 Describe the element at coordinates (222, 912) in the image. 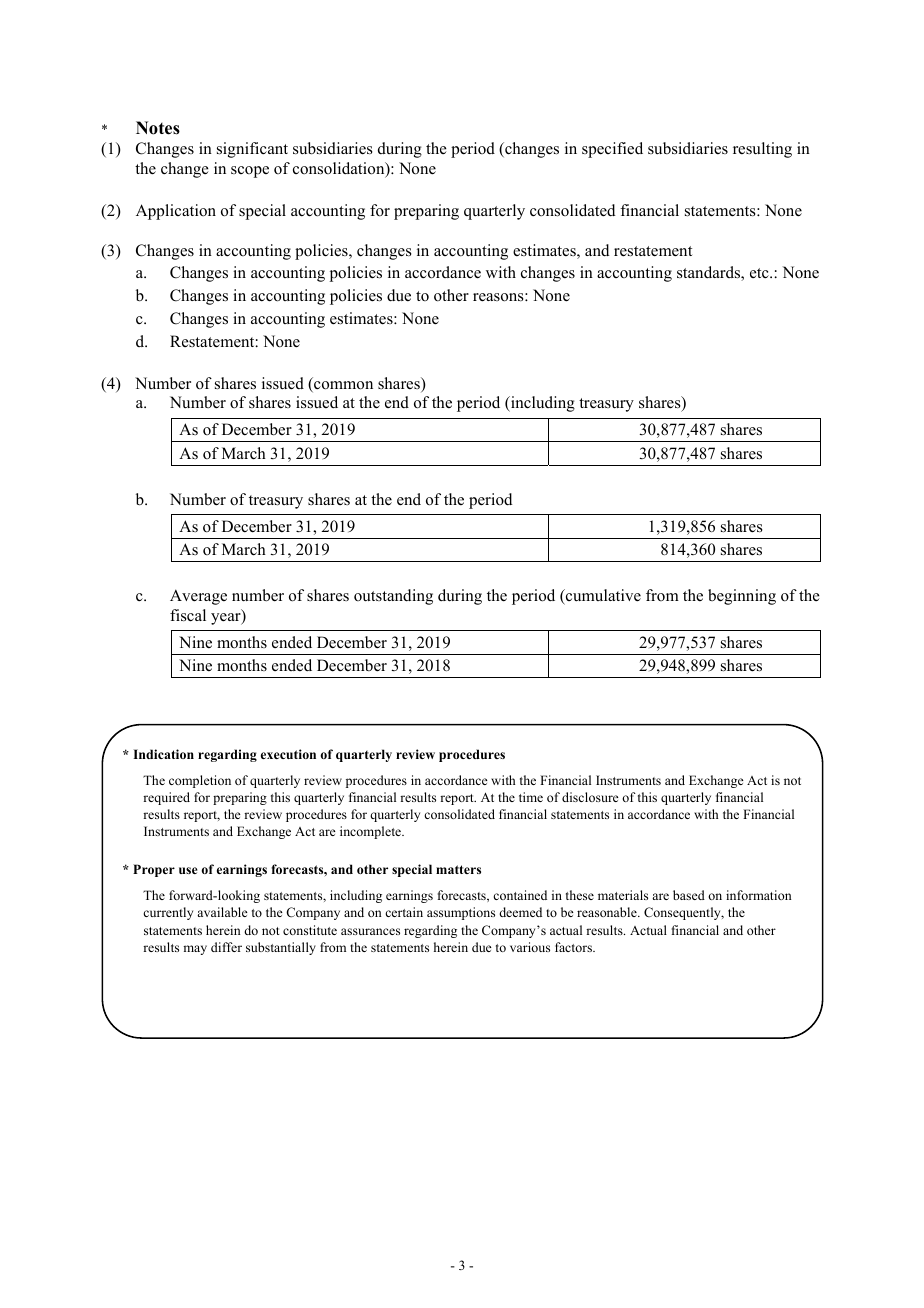

I see `available` at that location.
